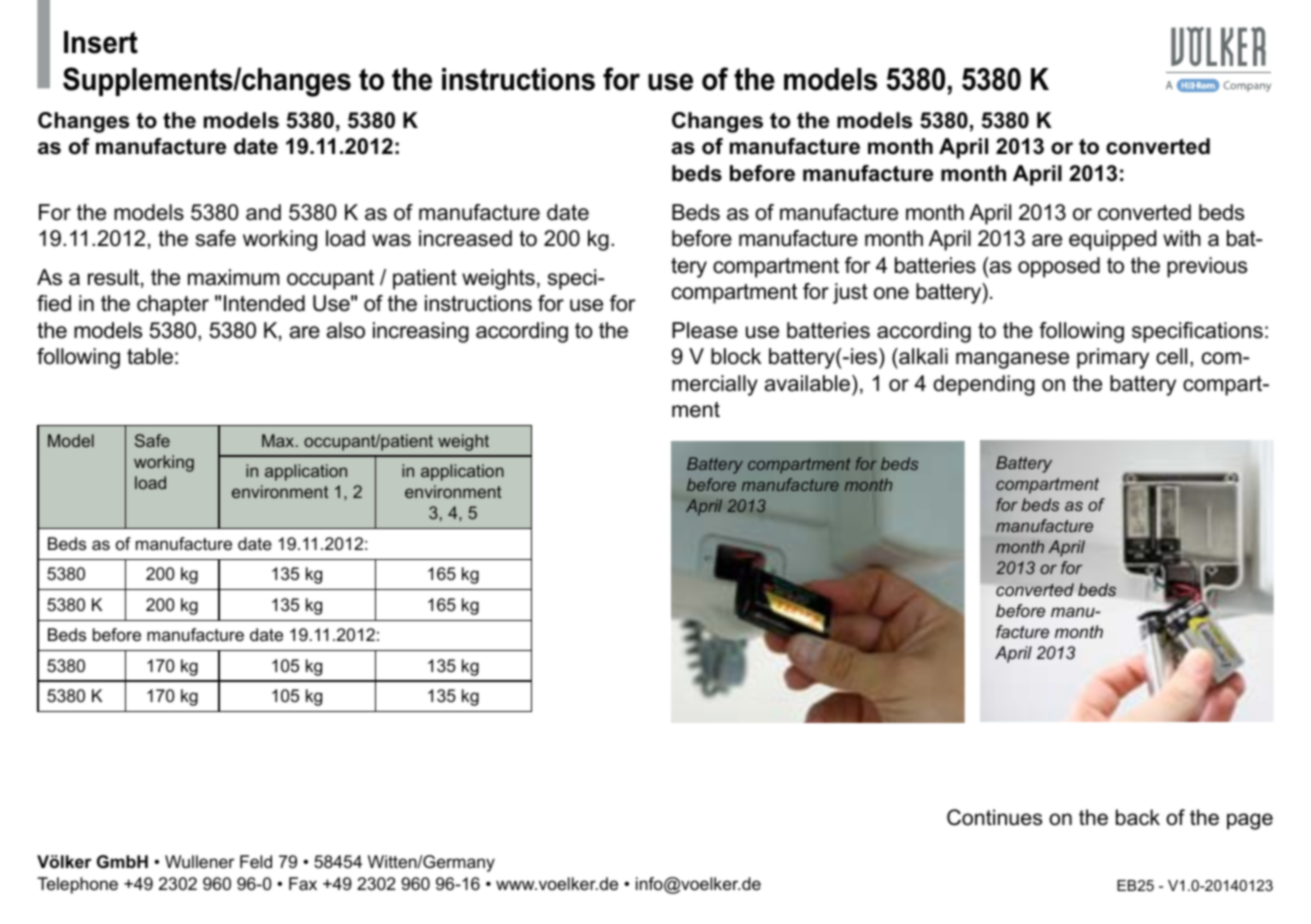  Describe the element at coordinates (994, 817) in the screenshot. I see `Continues` at that location.
